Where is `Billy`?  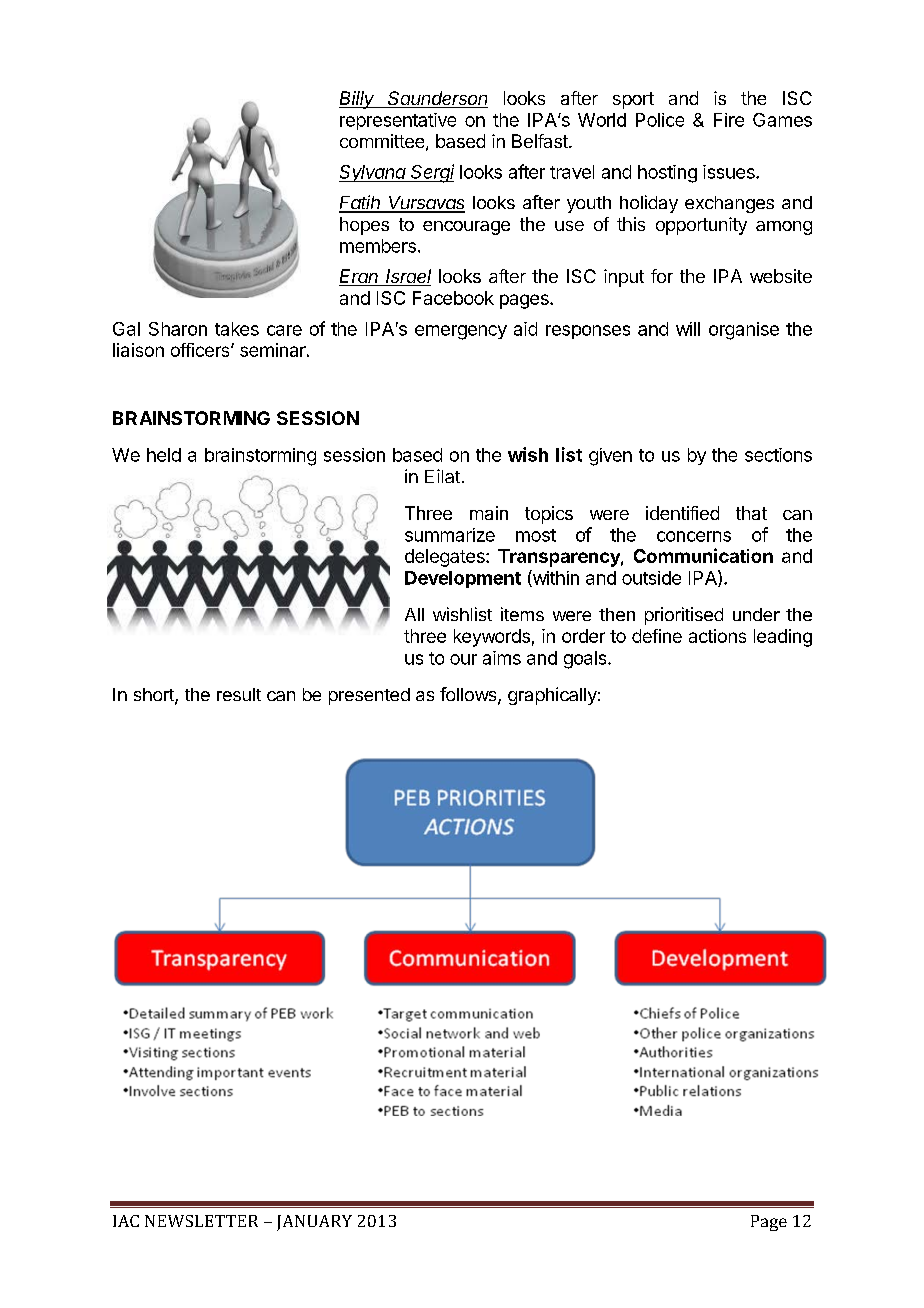
Billy is located at coordinates (358, 100).
